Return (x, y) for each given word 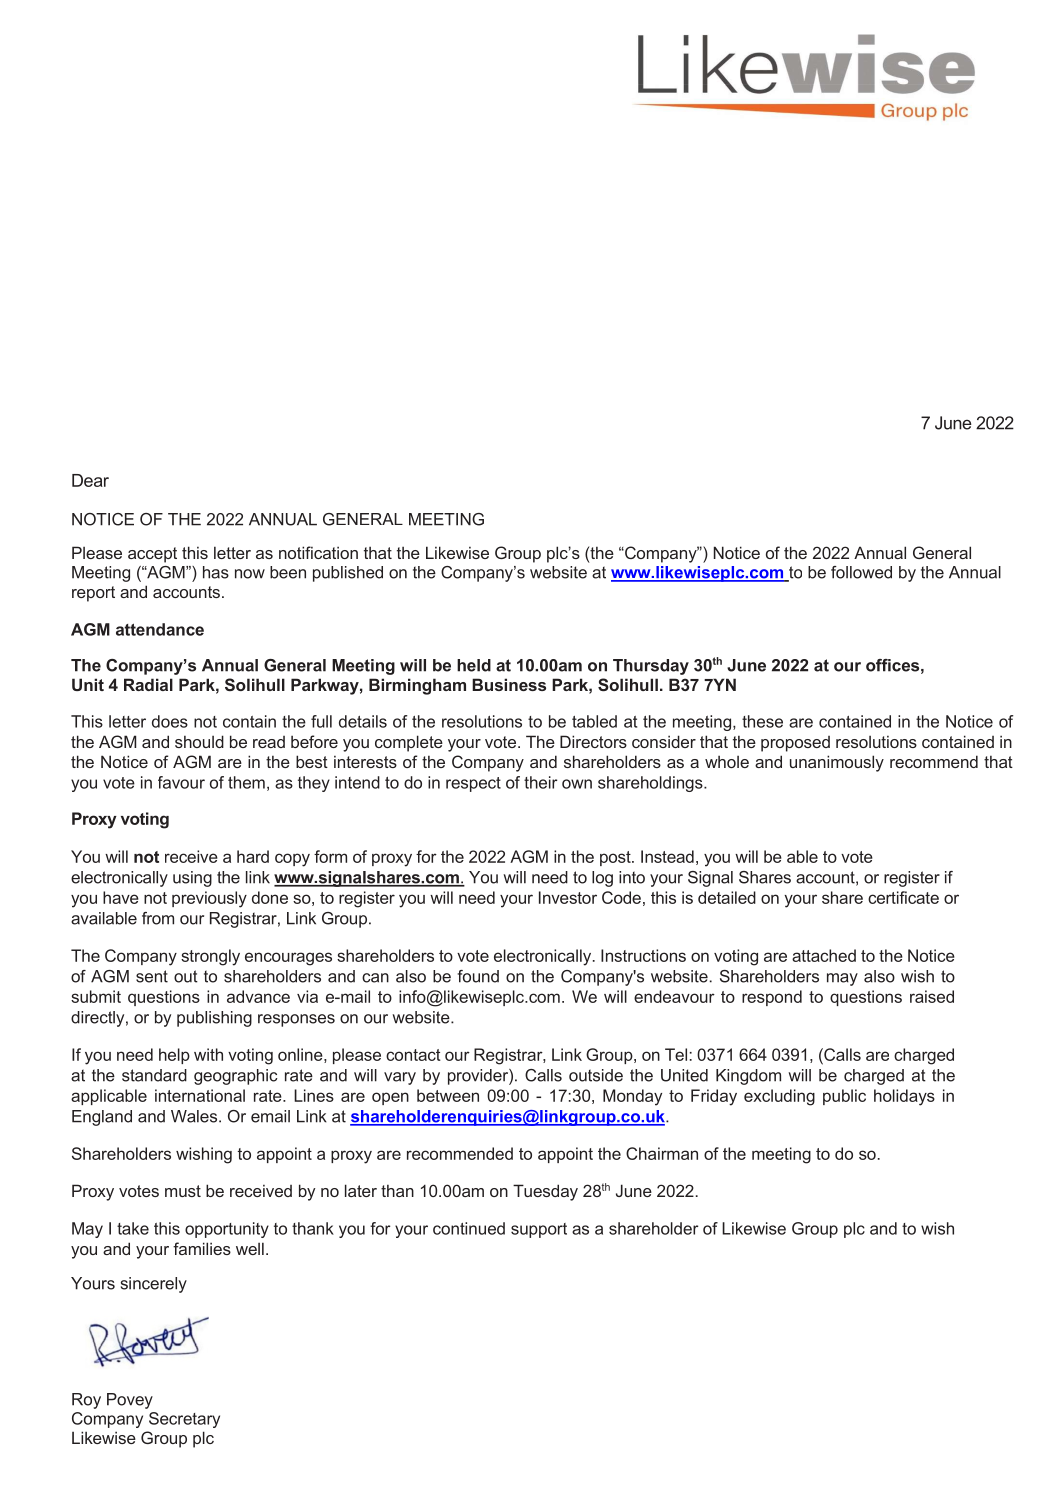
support (539, 1230)
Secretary (184, 1420)
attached (824, 955)
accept (152, 555)
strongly (210, 957)
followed (861, 572)
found (478, 976)
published (348, 574)
